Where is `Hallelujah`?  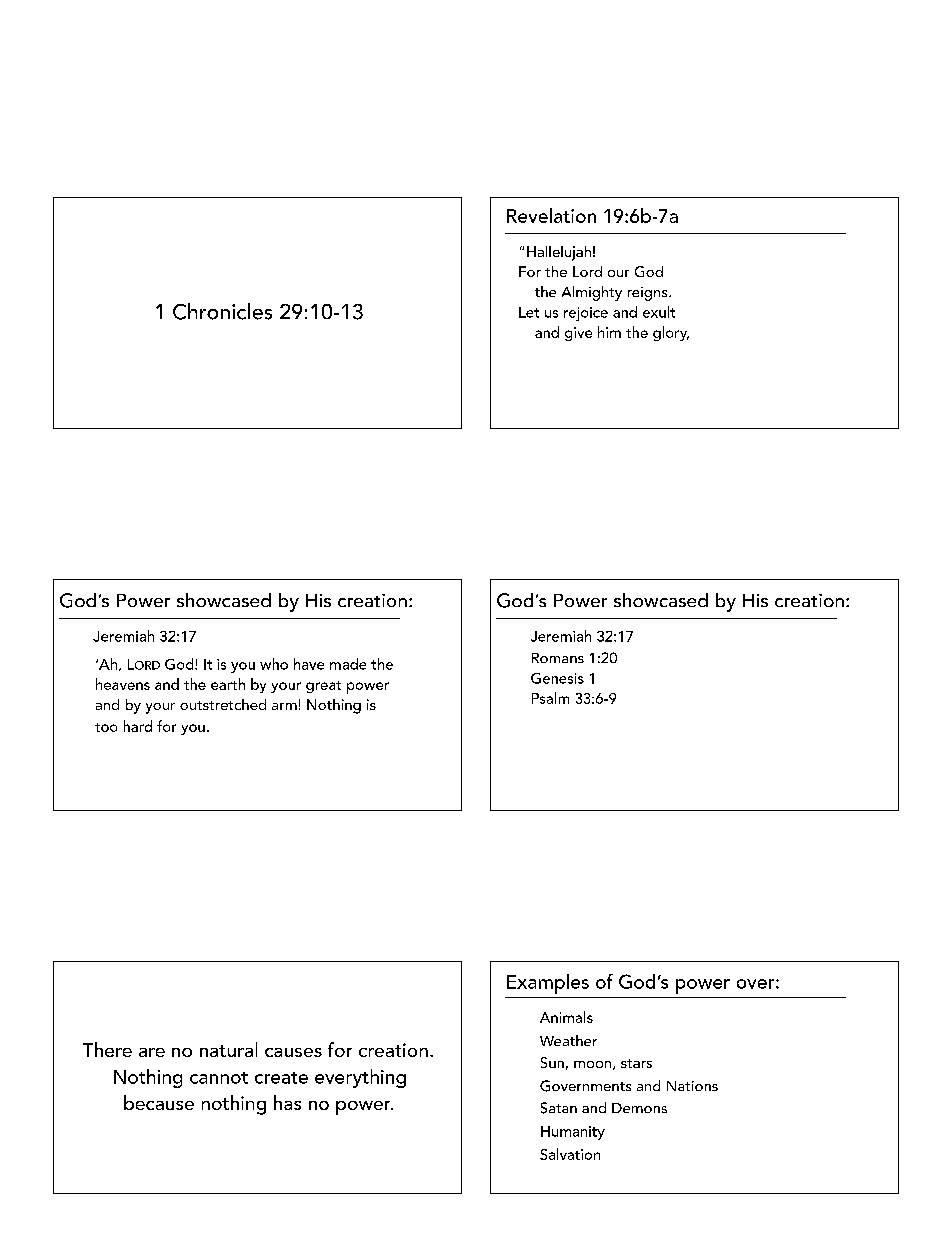
Hallelujah is located at coordinates (559, 253).
